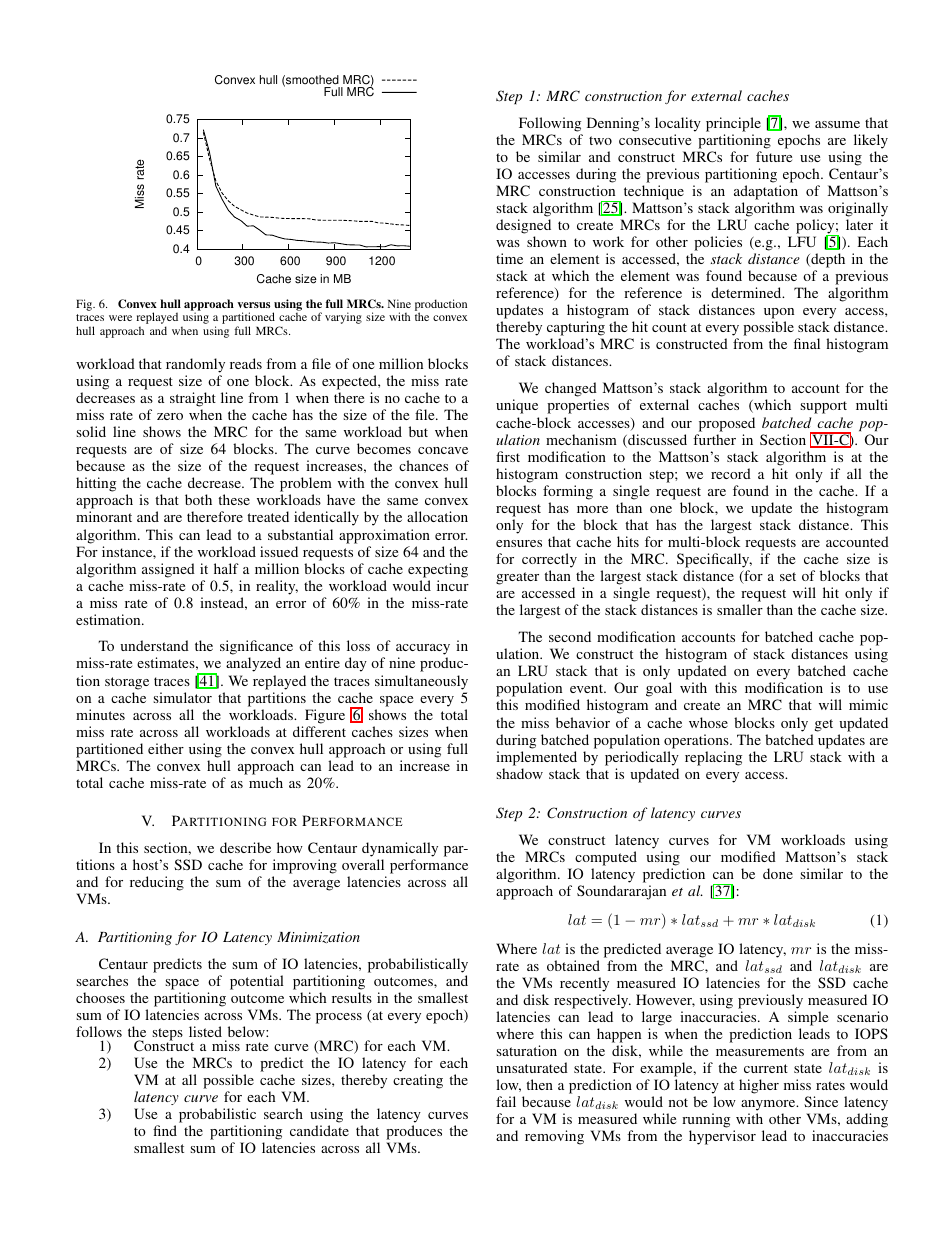 This screenshot has height=1233, width=952. Describe the element at coordinates (198, 499) in the screenshot. I see `both` at that location.
